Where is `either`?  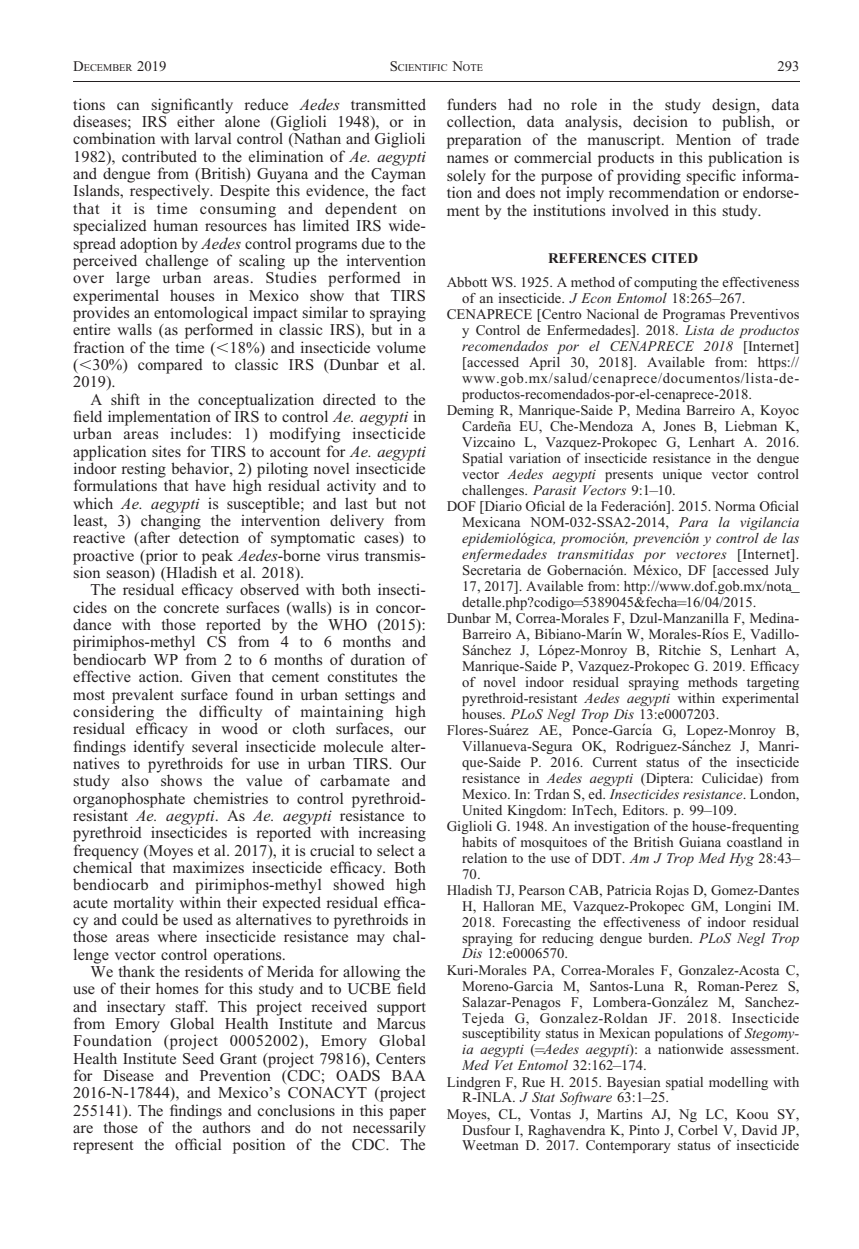
either is located at coordinates (196, 121).
